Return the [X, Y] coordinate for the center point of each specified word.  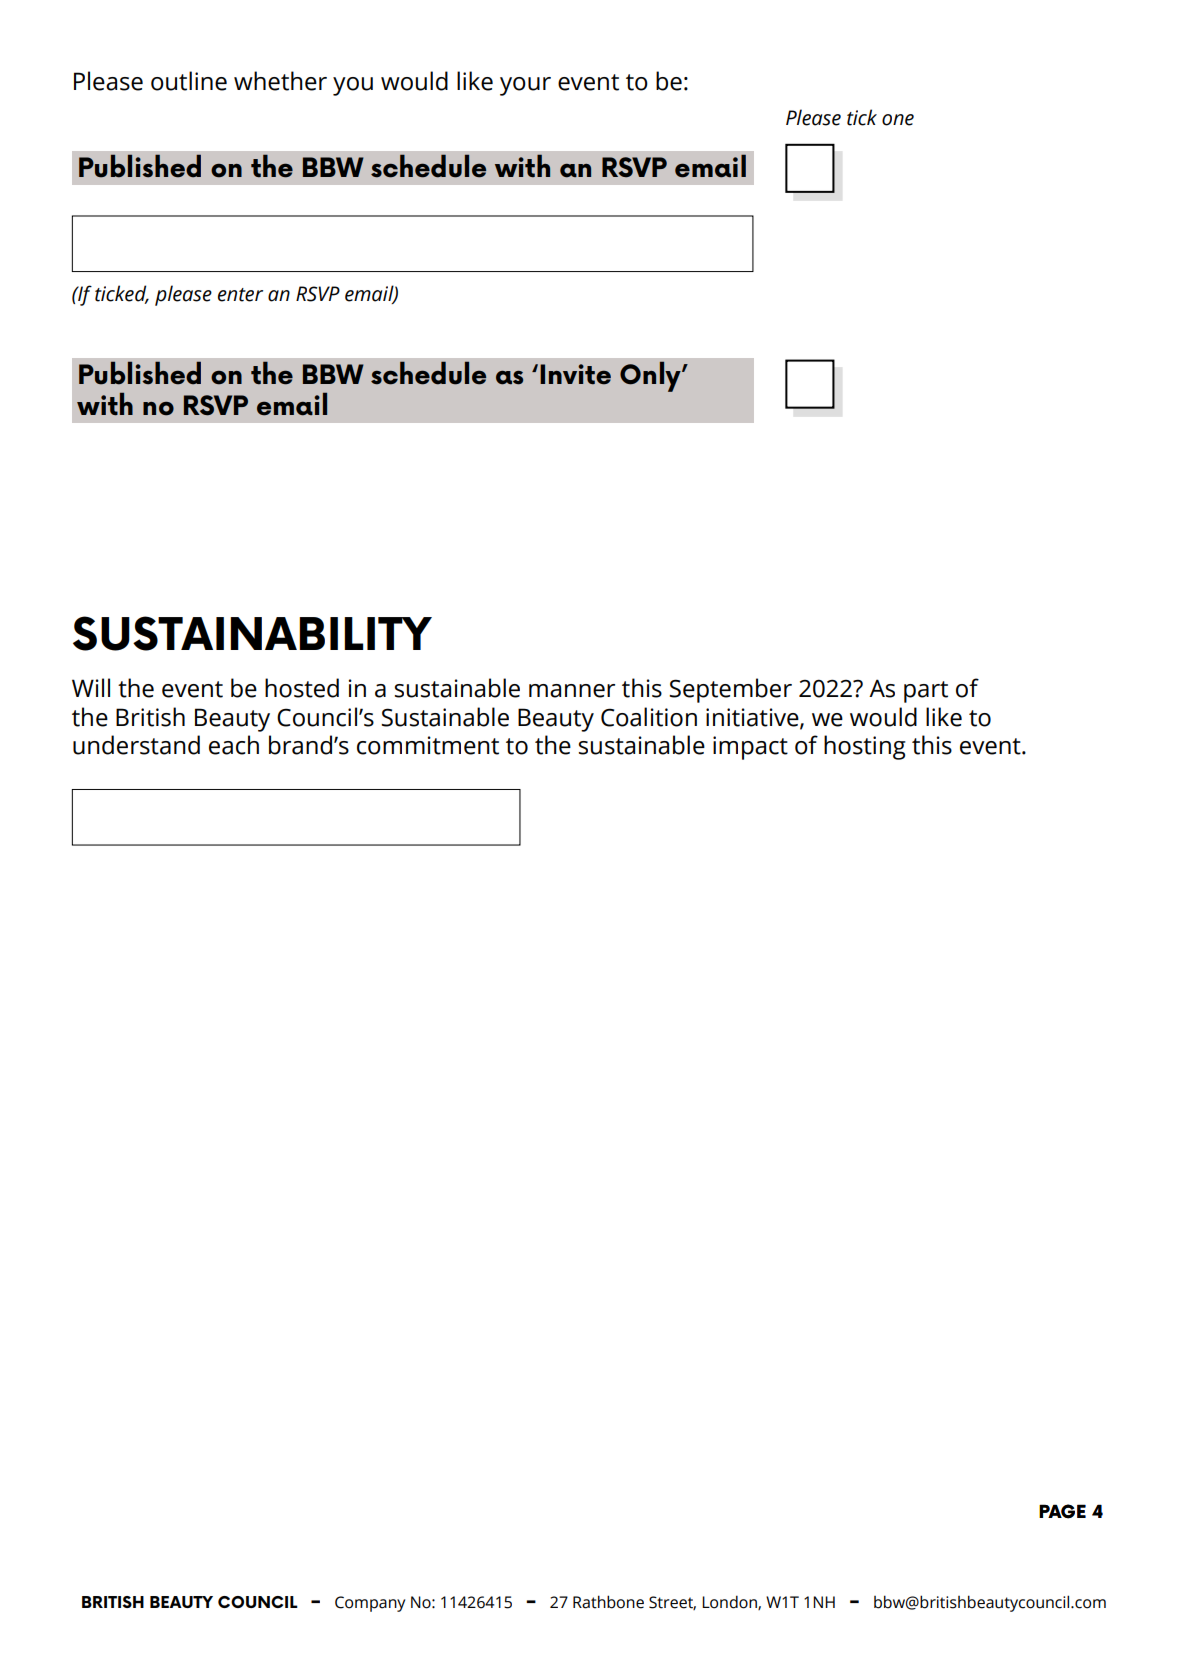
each [234, 745]
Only [651, 376]
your [525, 86]
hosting [865, 747]
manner [572, 691]
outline [189, 81]
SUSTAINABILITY [252, 633]
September [730, 690]
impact [750, 748]
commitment [428, 745]
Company [370, 1604]
